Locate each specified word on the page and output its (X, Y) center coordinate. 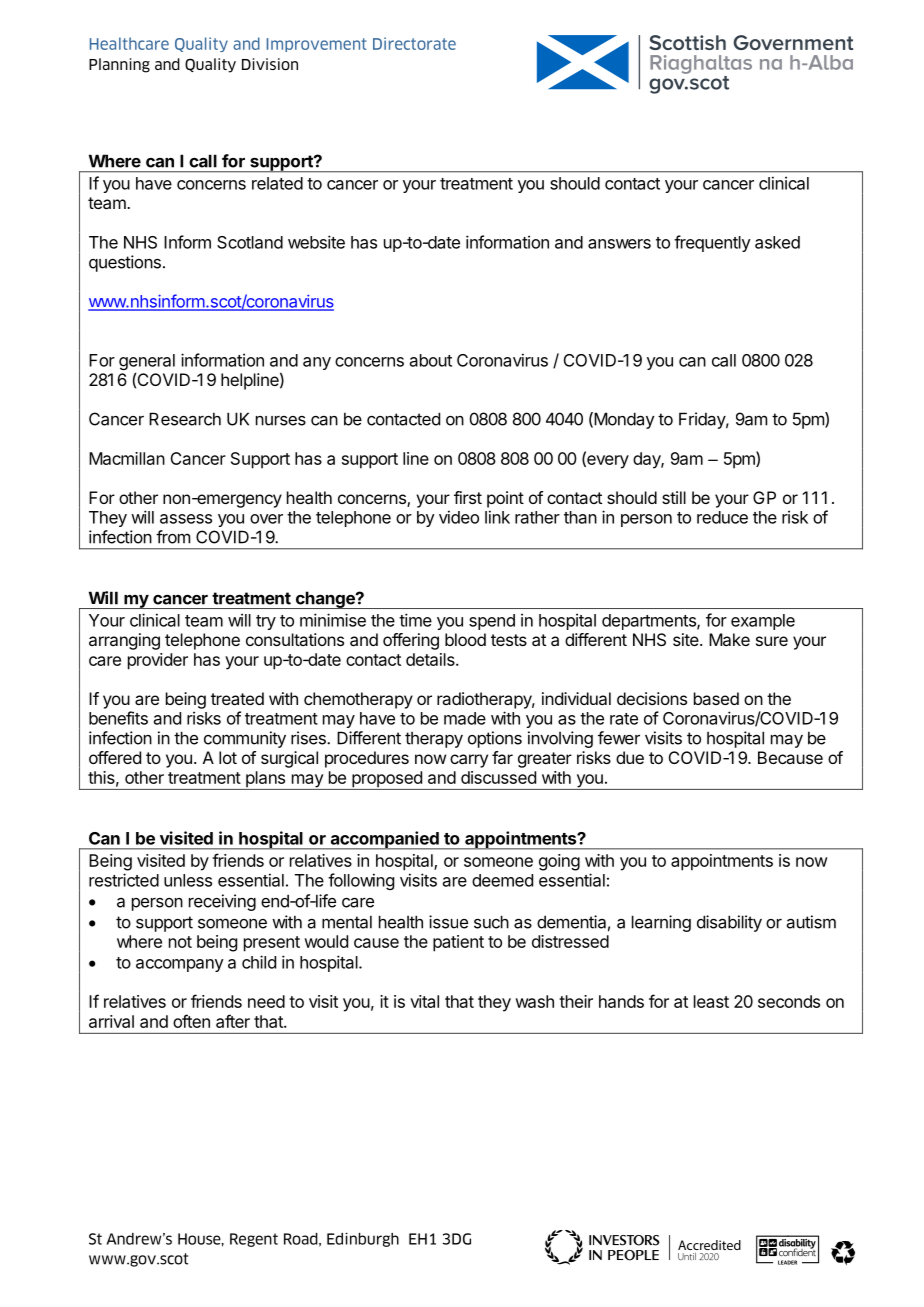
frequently (712, 243)
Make (729, 639)
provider (158, 661)
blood (465, 639)
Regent (254, 1240)
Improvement (317, 45)
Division (270, 64)
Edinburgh (363, 1240)
